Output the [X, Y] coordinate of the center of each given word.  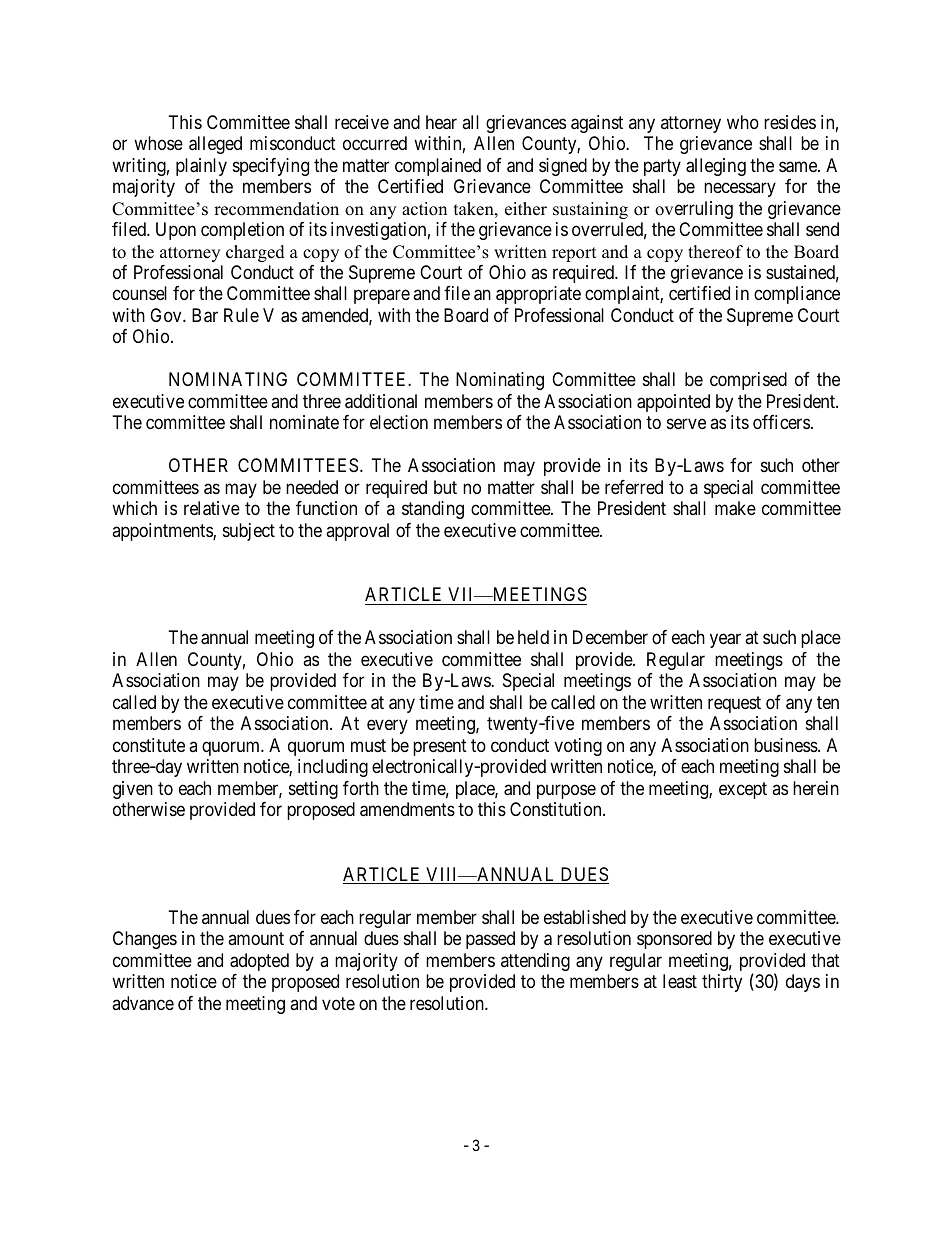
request [734, 704]
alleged [215, 145]
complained [438, 167]
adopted [259, 962]
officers [781, 422]
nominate [304, 422]
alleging [716, 167]
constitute [149, 745]
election [399, 422]
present [440, 747]
